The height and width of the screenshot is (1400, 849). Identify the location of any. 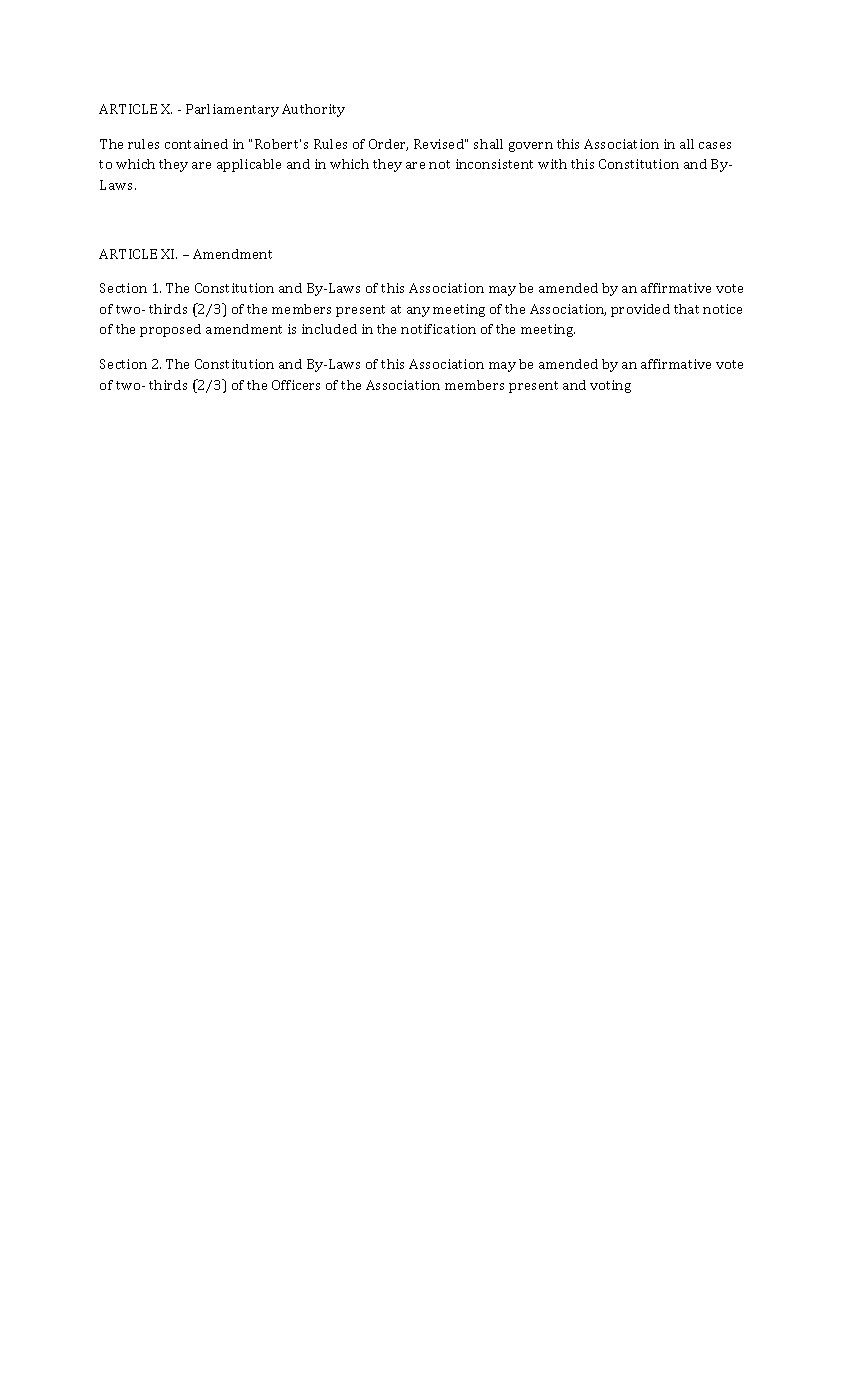
(418, 312).
